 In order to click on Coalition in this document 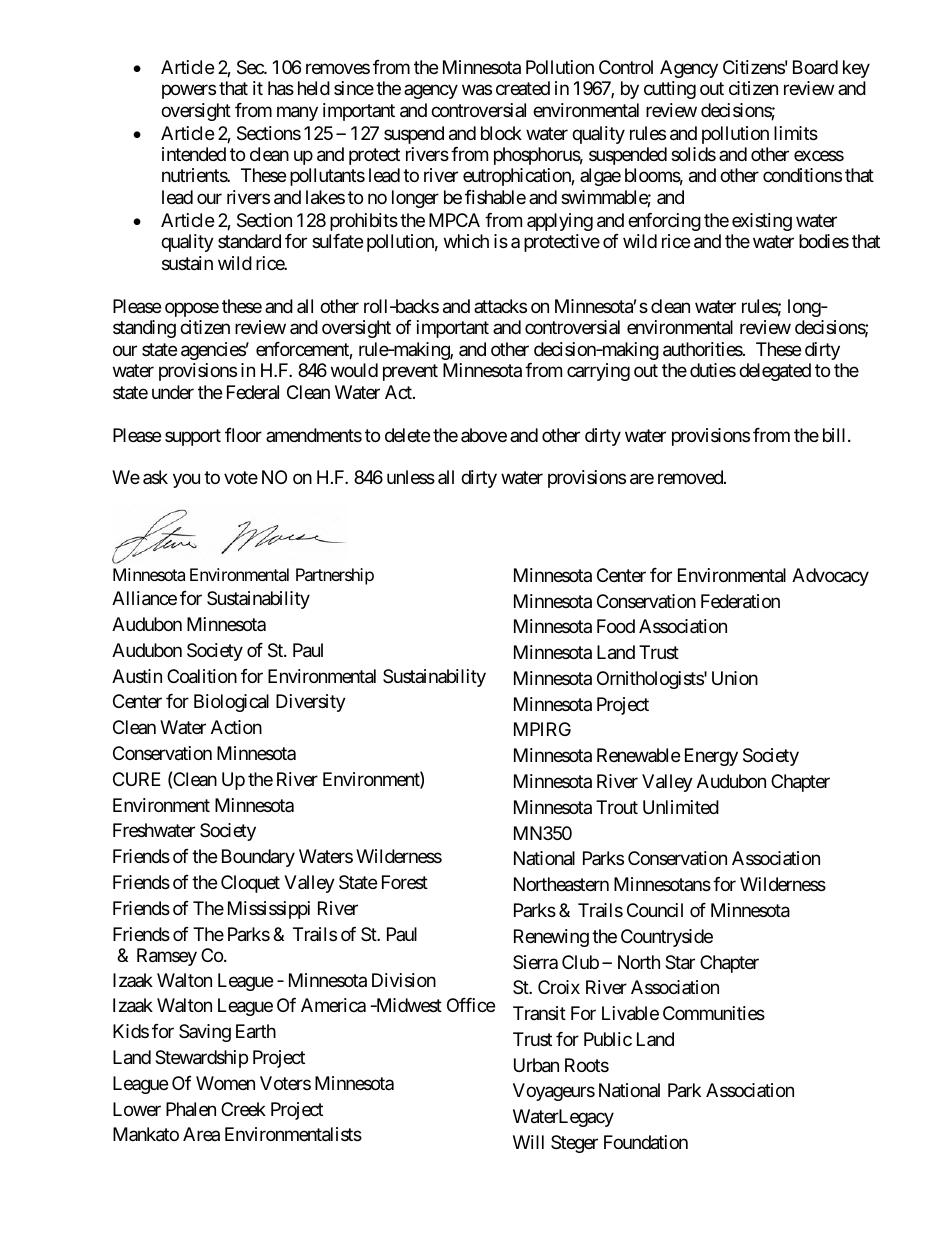, I will do `click(202, 676)`.
